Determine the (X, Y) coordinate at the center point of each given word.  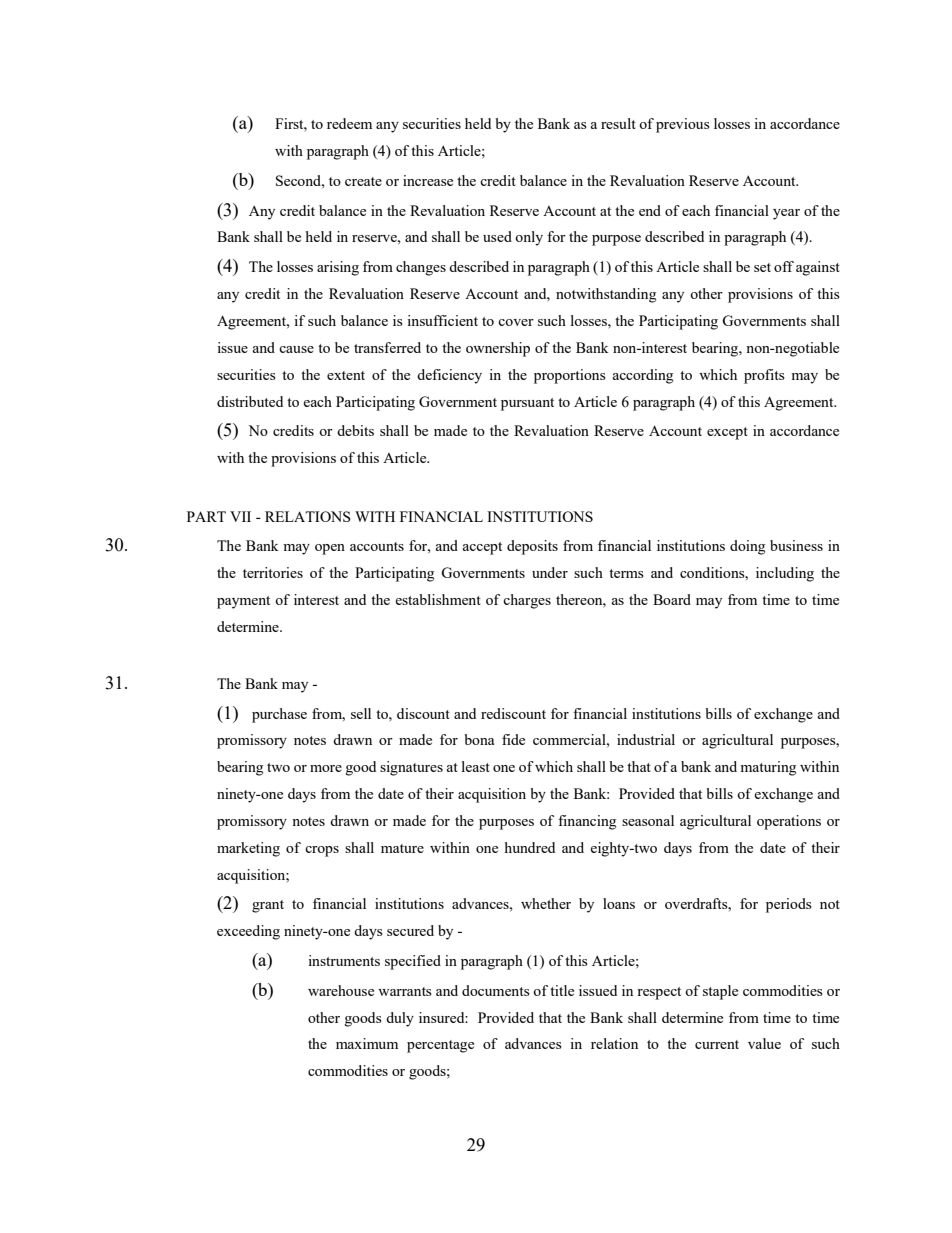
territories (273, 572)
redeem (349, 123)
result (618, 123)
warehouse (341, 990)
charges (527, 601)
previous (683, 125)
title (562, 990)
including (785, 574)
